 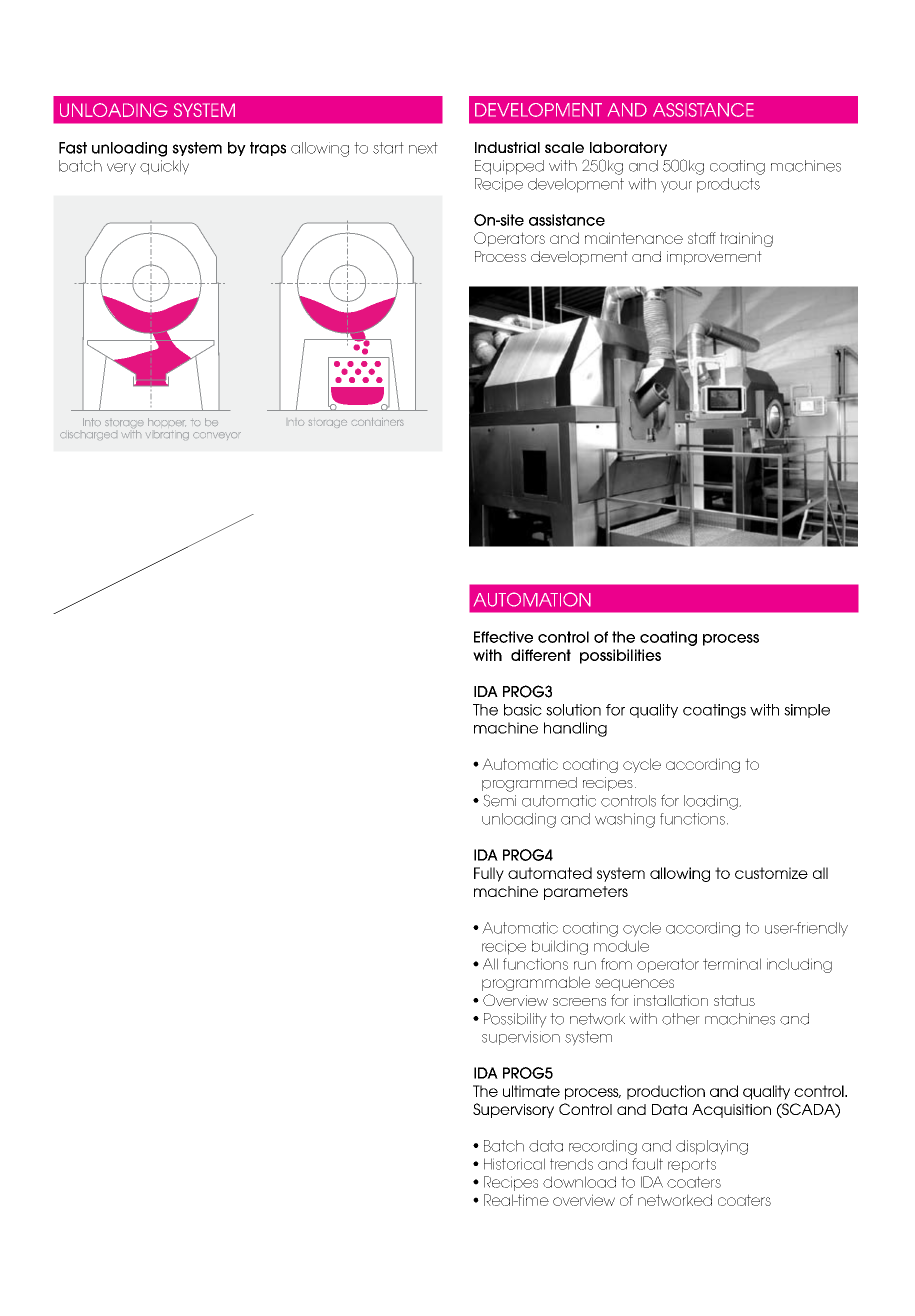 What do you see at coordinates (503, 637) in the document?
I see `Effective` at bounding box center [503, 637].
